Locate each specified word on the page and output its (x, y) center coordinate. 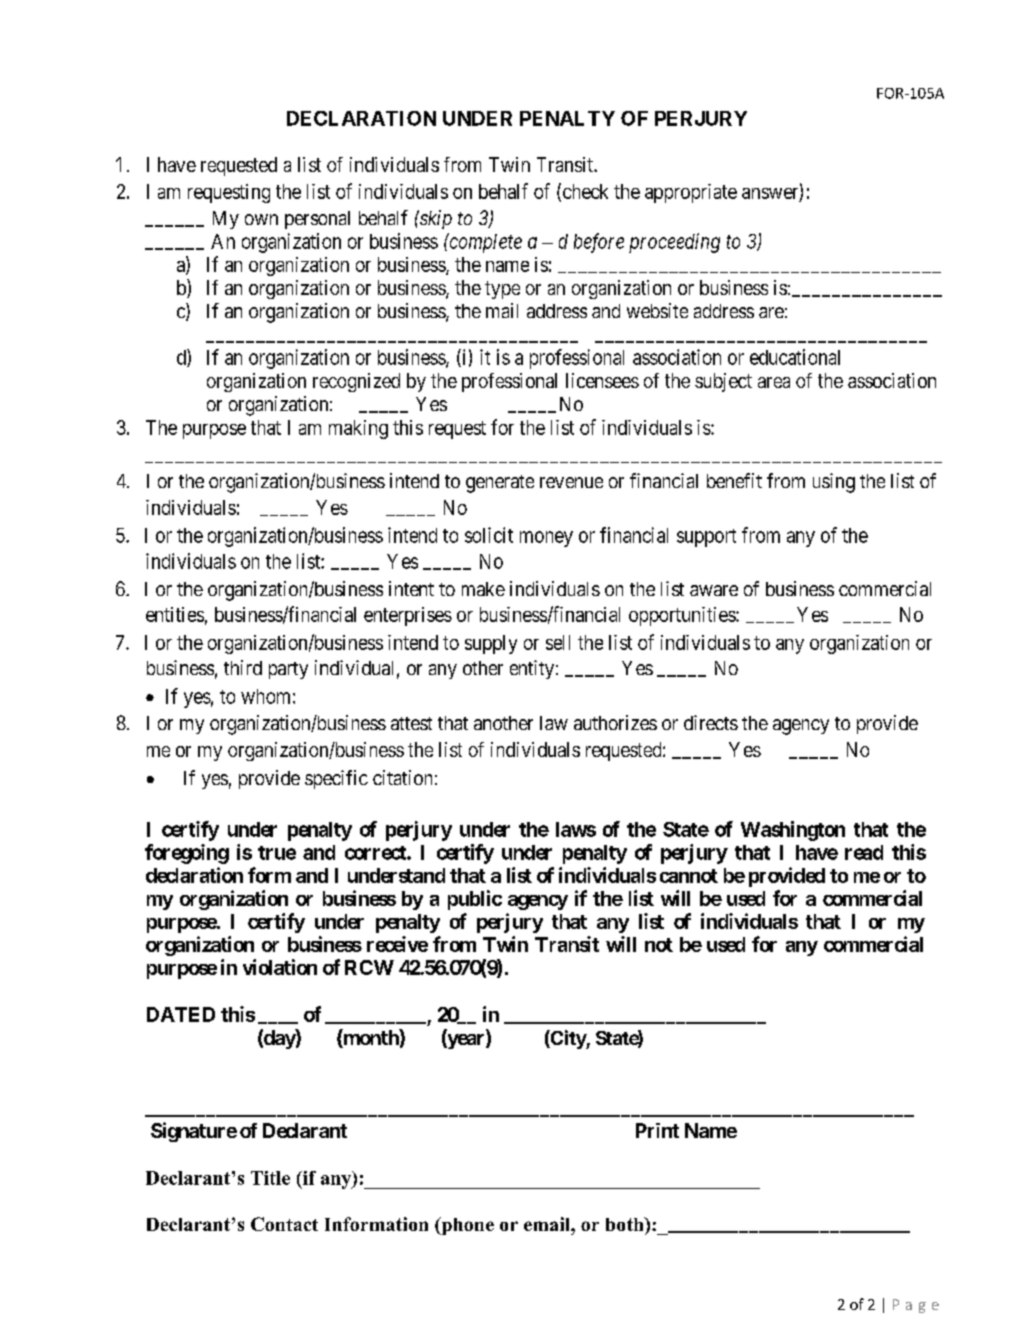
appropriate (691, 193)
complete (484, 243)
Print (657, 1130)
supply (491, 644)
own (261, 219)
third (243, 667)
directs (711, 722)
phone (466, 1226)
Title (270, 1178)
